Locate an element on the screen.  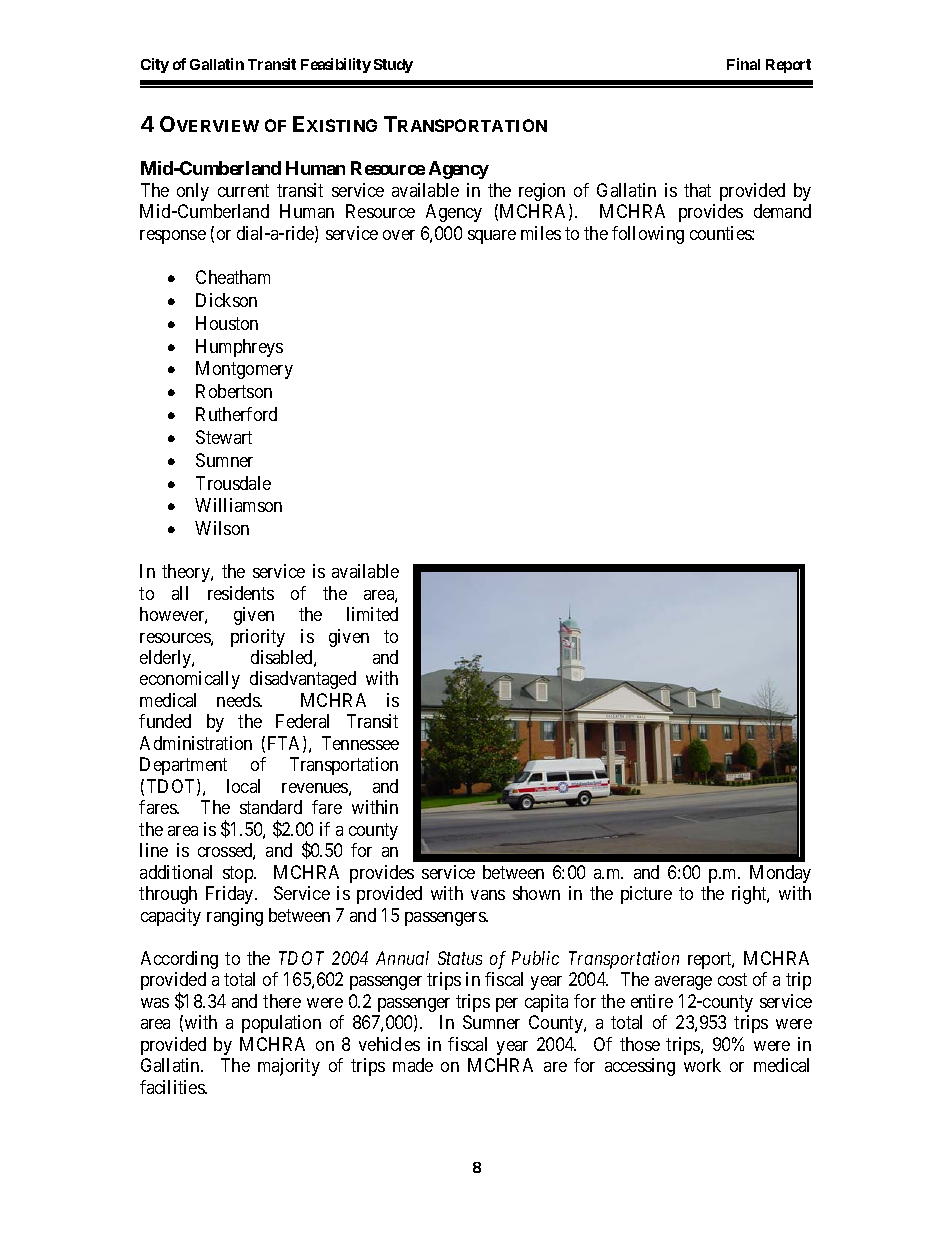
Study is located at coordinates (393, 66).
